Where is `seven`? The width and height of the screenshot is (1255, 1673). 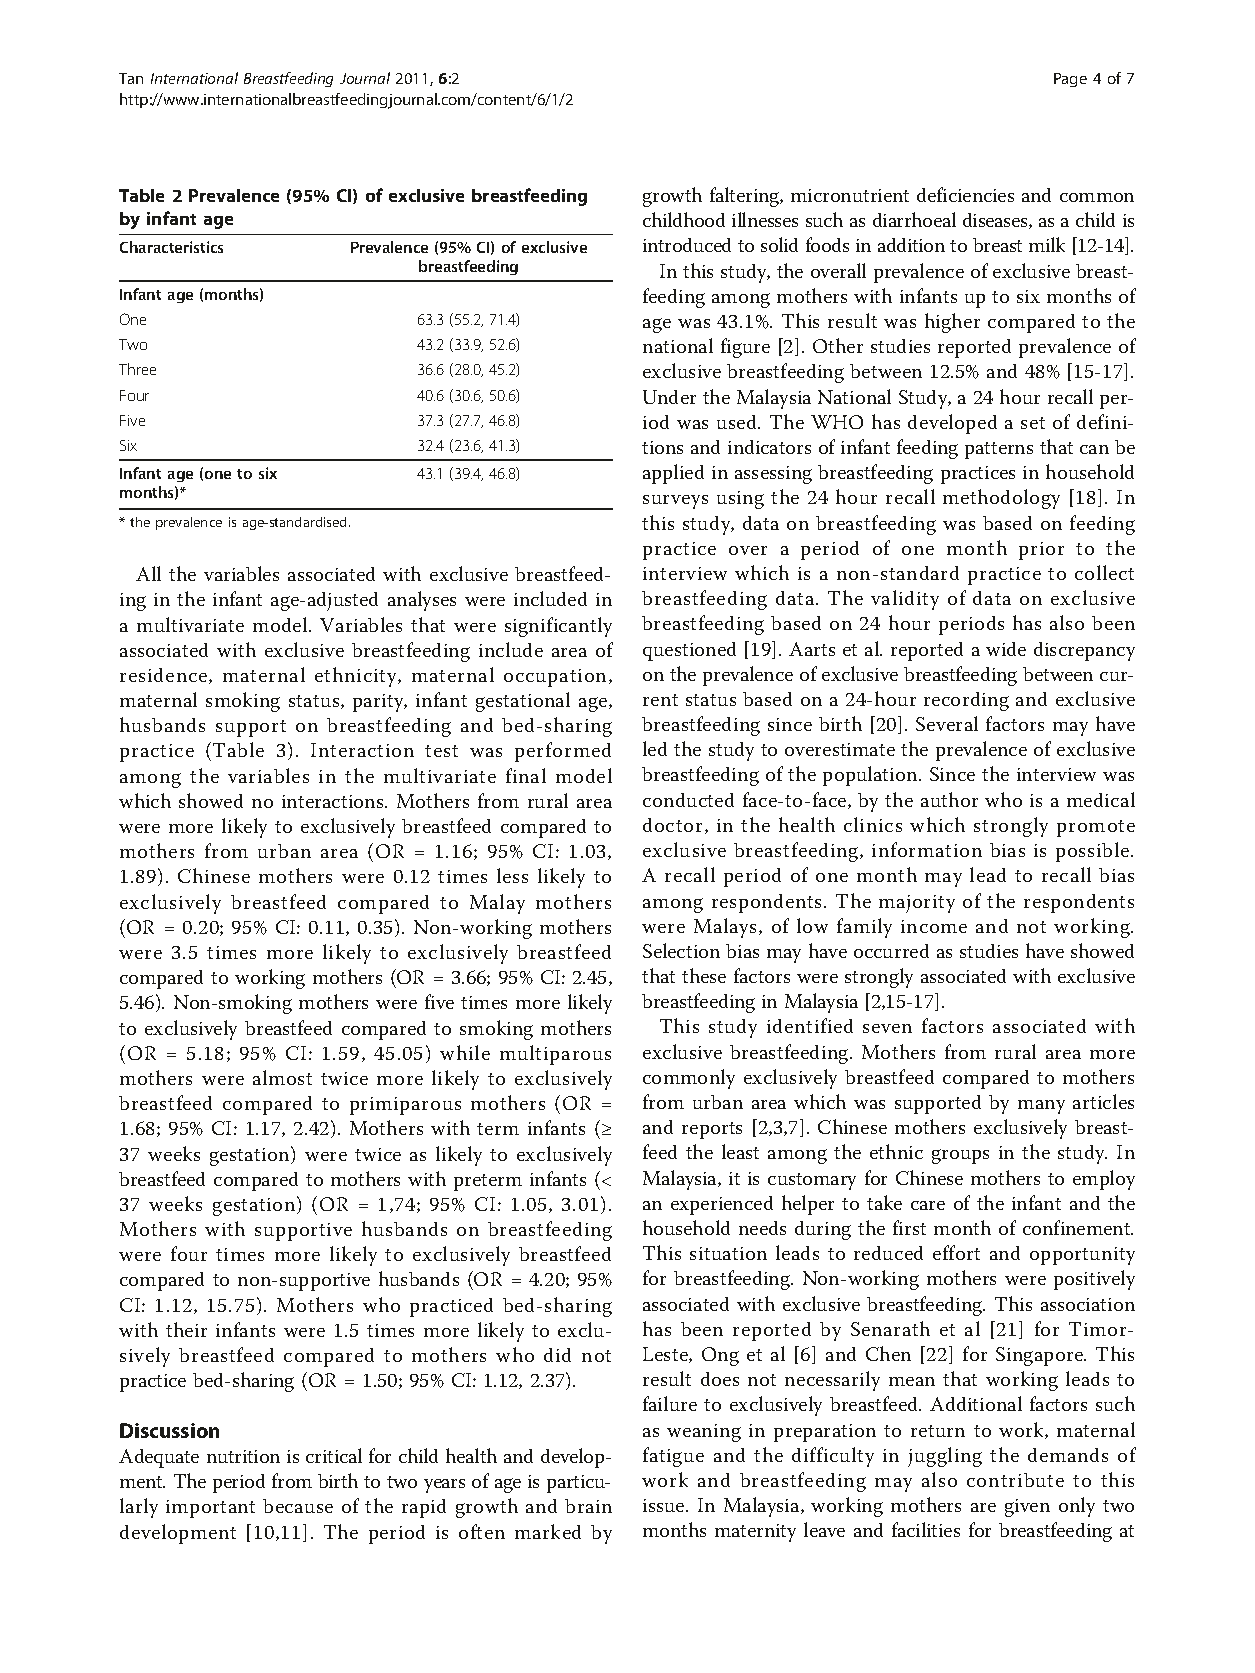
seven is located at coordinates (887, 1028).
